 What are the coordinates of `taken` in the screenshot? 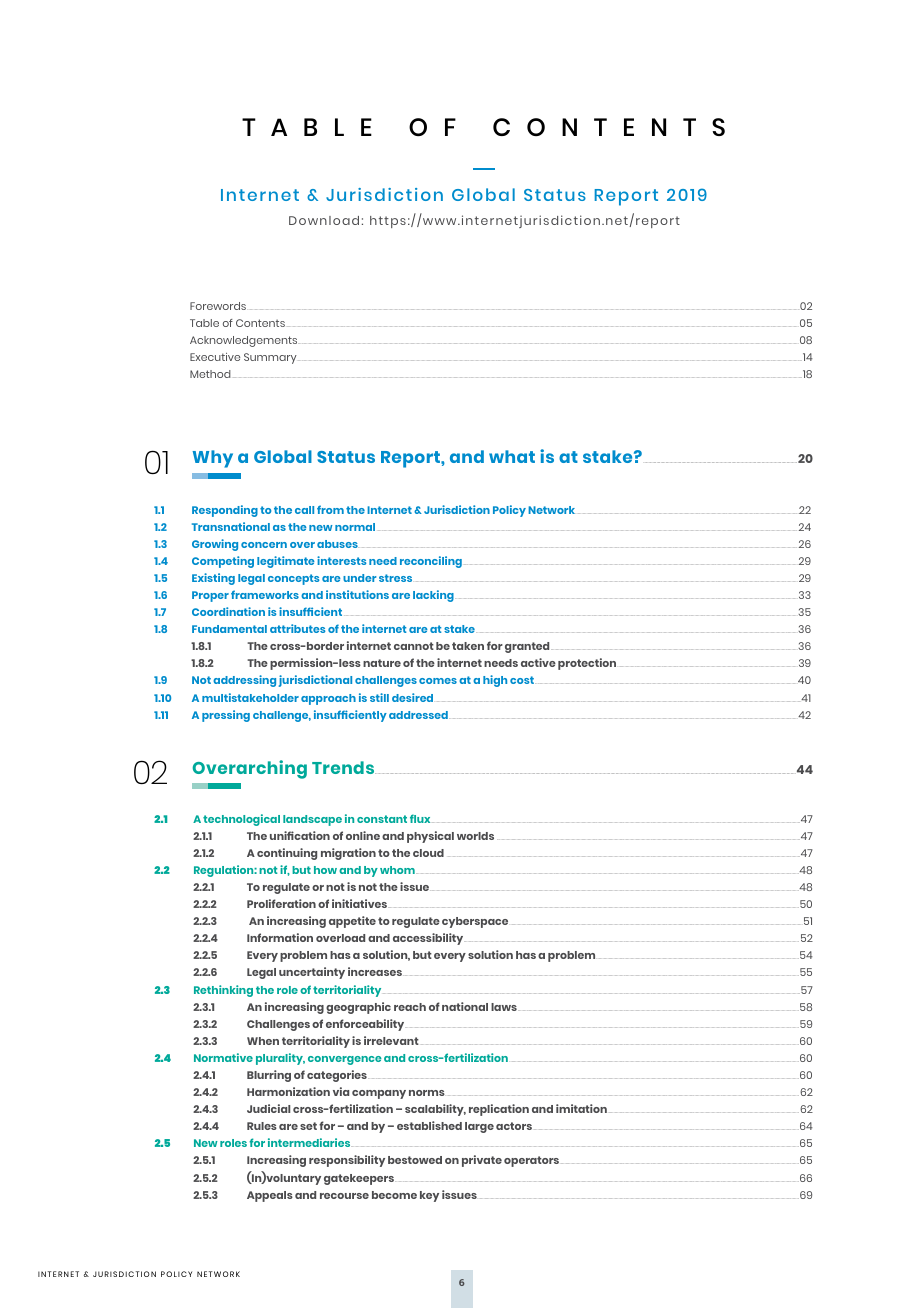 It's located at (468, 646).
